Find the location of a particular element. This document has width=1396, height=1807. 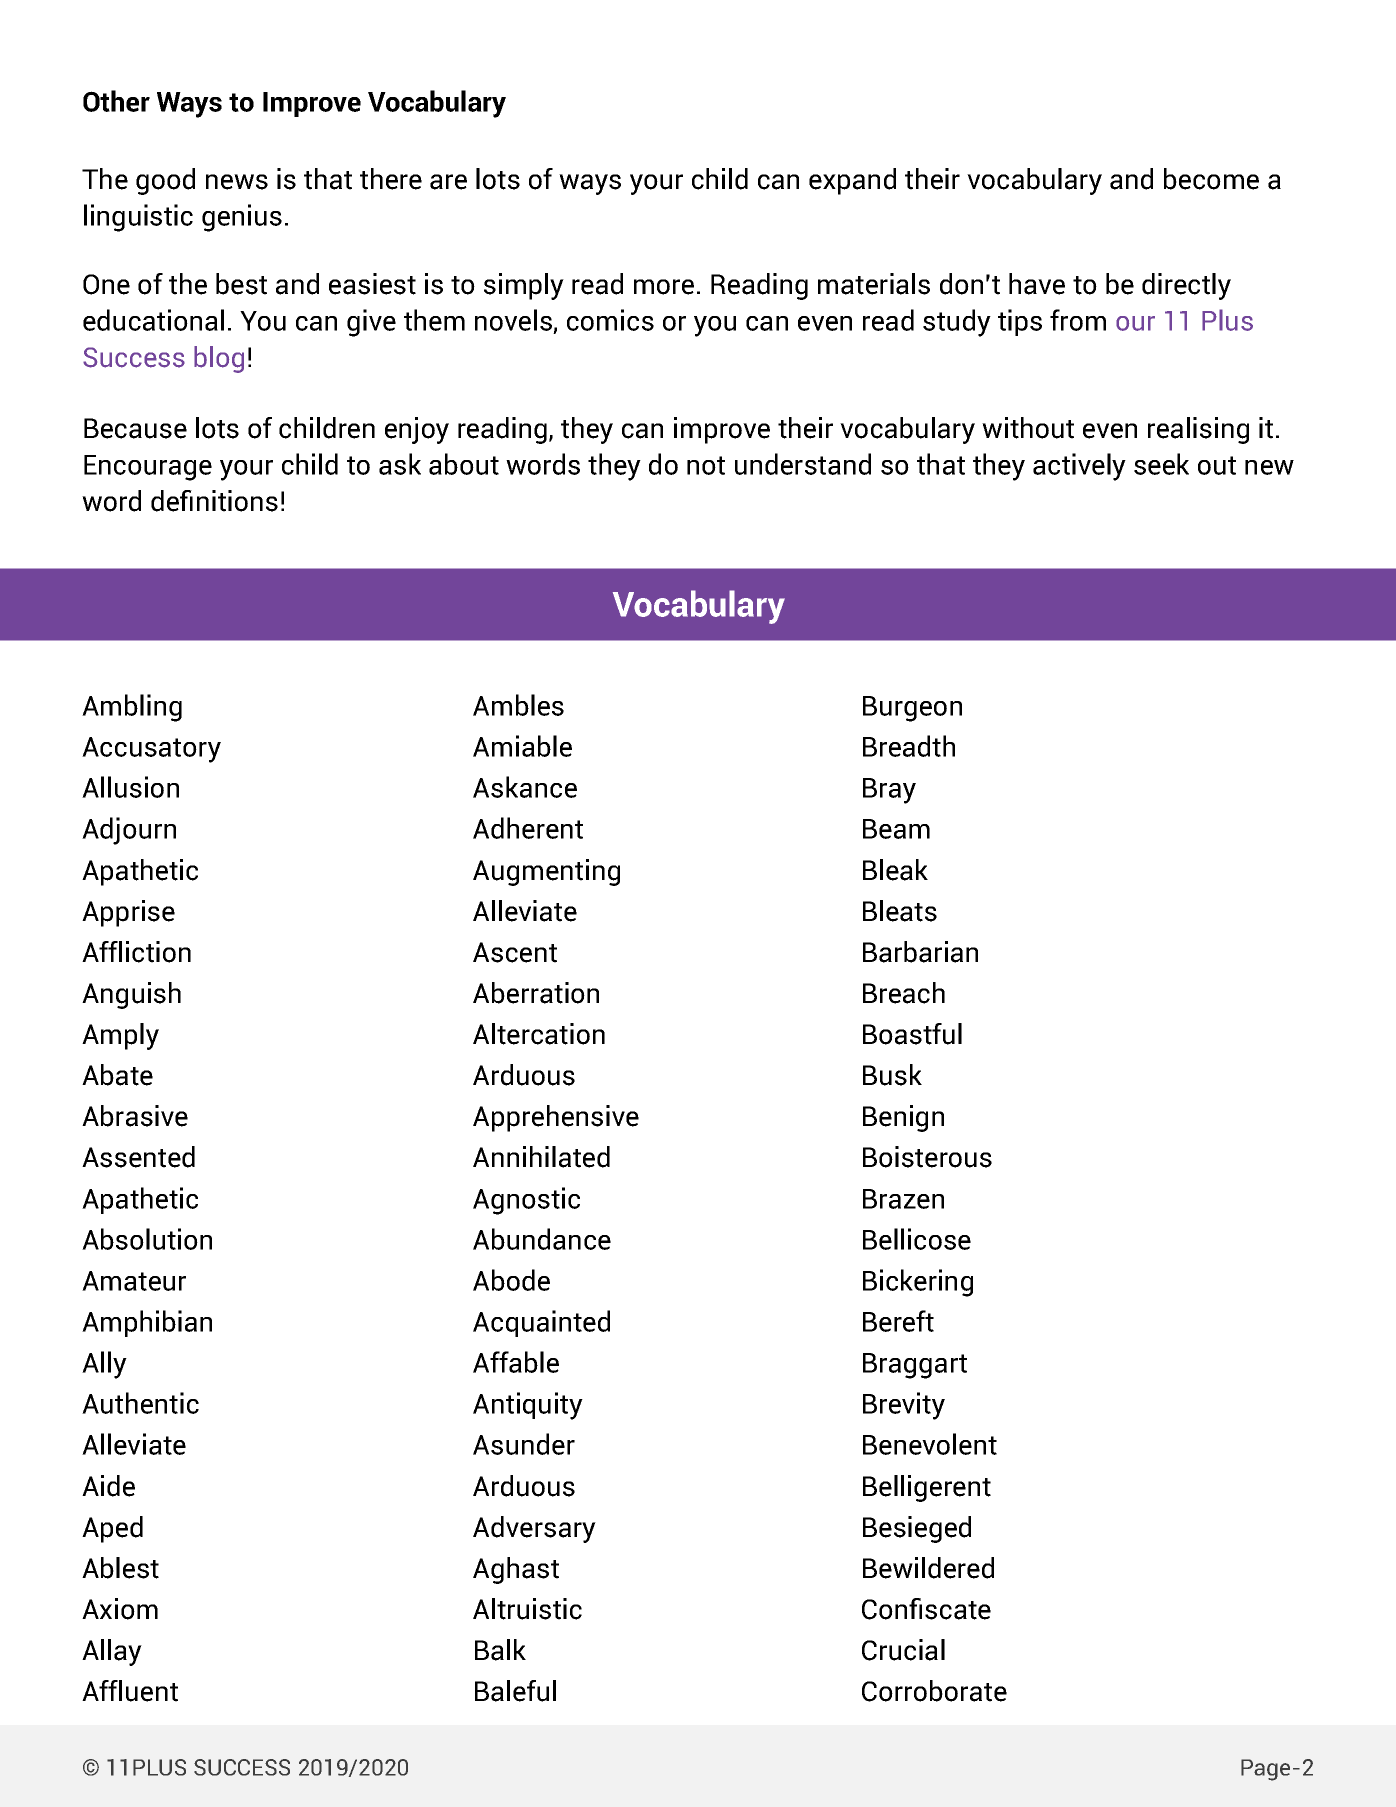

not is located at coordinates (706, 465).
